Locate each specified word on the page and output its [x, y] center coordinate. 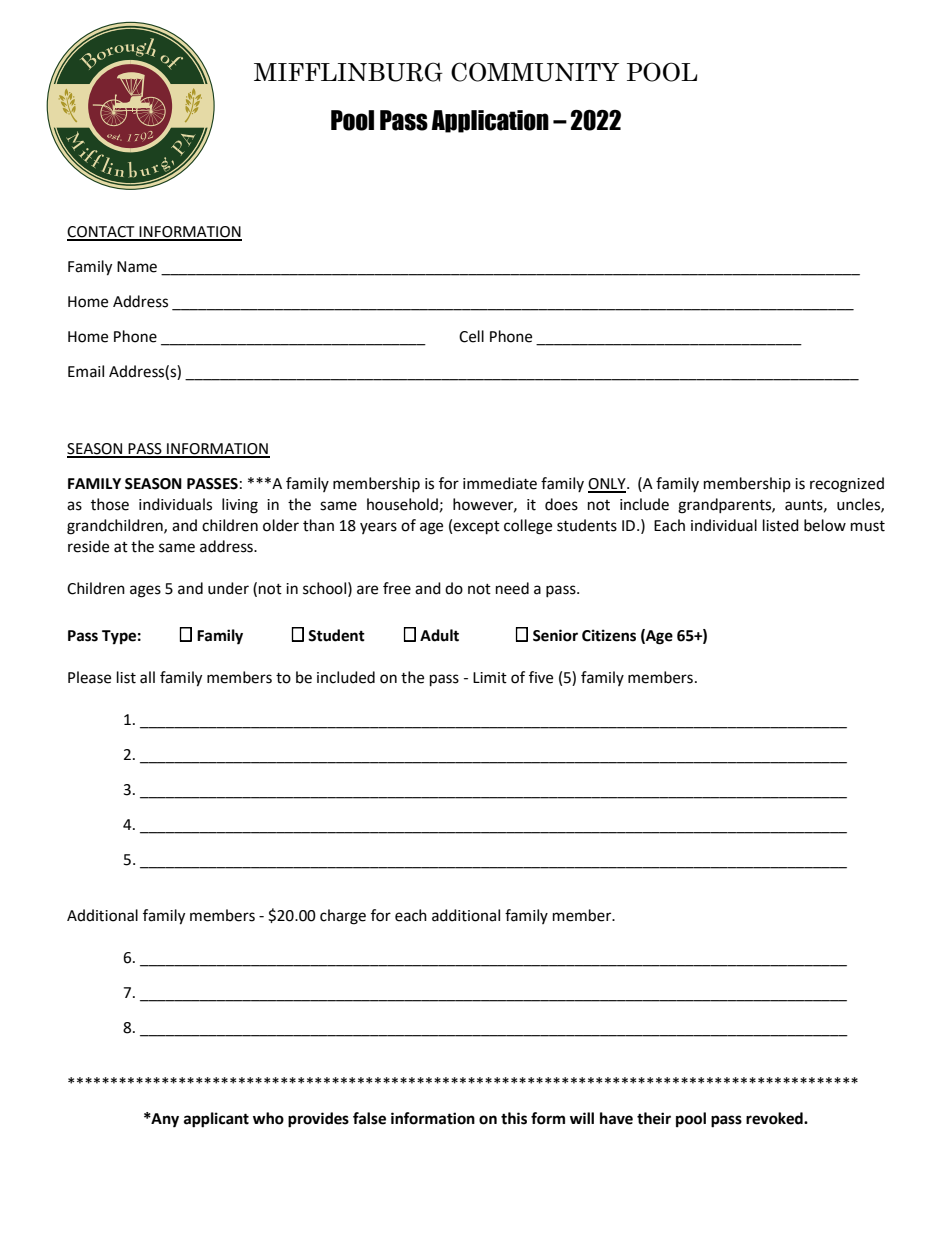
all [147, 677]
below [825, 525]
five [541, 677]
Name [137, 267]
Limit [490, 678]
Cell [471, 336]
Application [490, 121]
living [240, 506]
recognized [847, 485]
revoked [775, 1118]
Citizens [609, 635]
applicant [216, 1120]
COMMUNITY [535, 72]
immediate [500, 483]
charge [343, 917]
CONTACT [102, 233]
